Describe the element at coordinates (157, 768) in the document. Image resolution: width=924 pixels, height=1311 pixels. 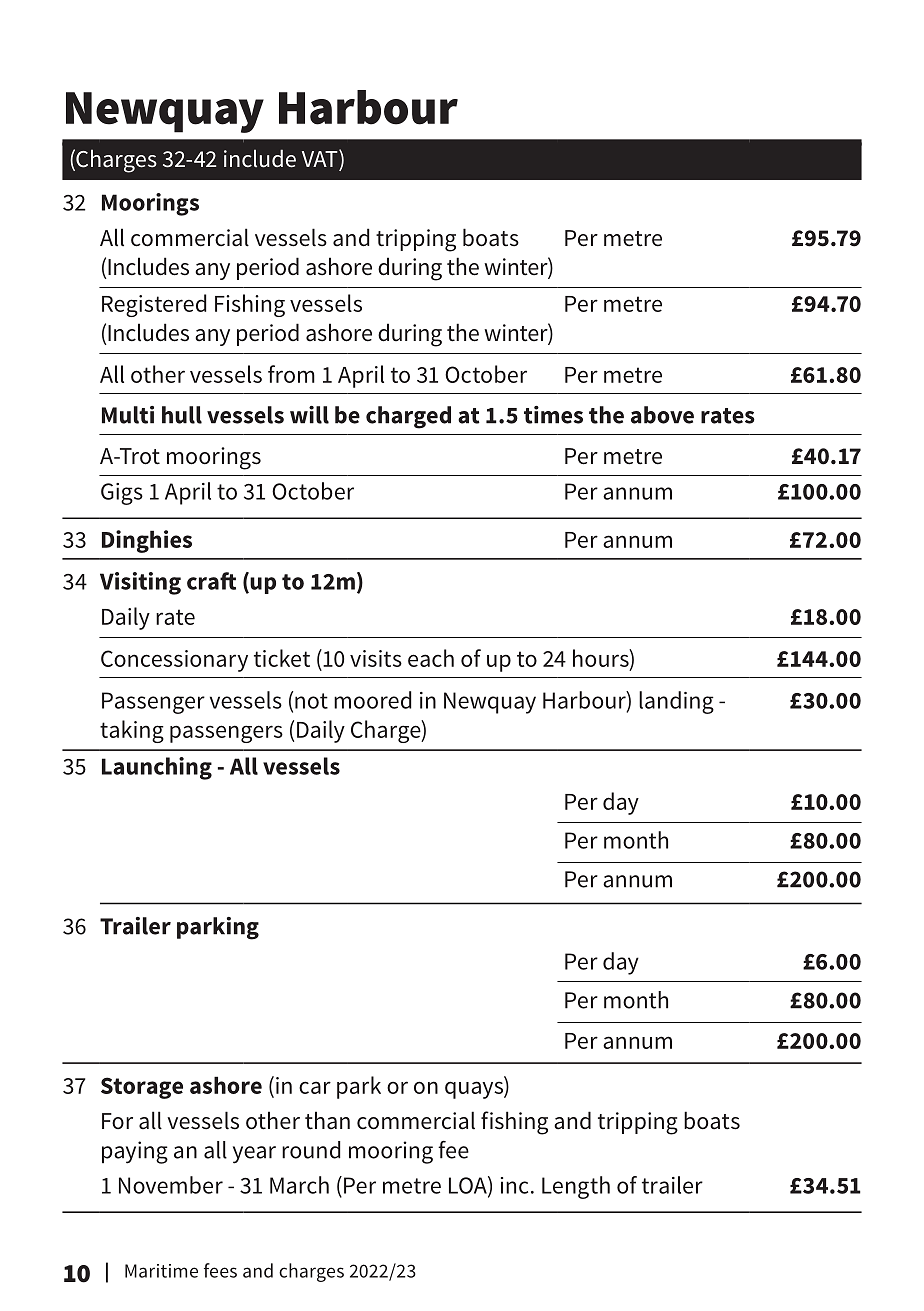
I see `Launching` at that location.
